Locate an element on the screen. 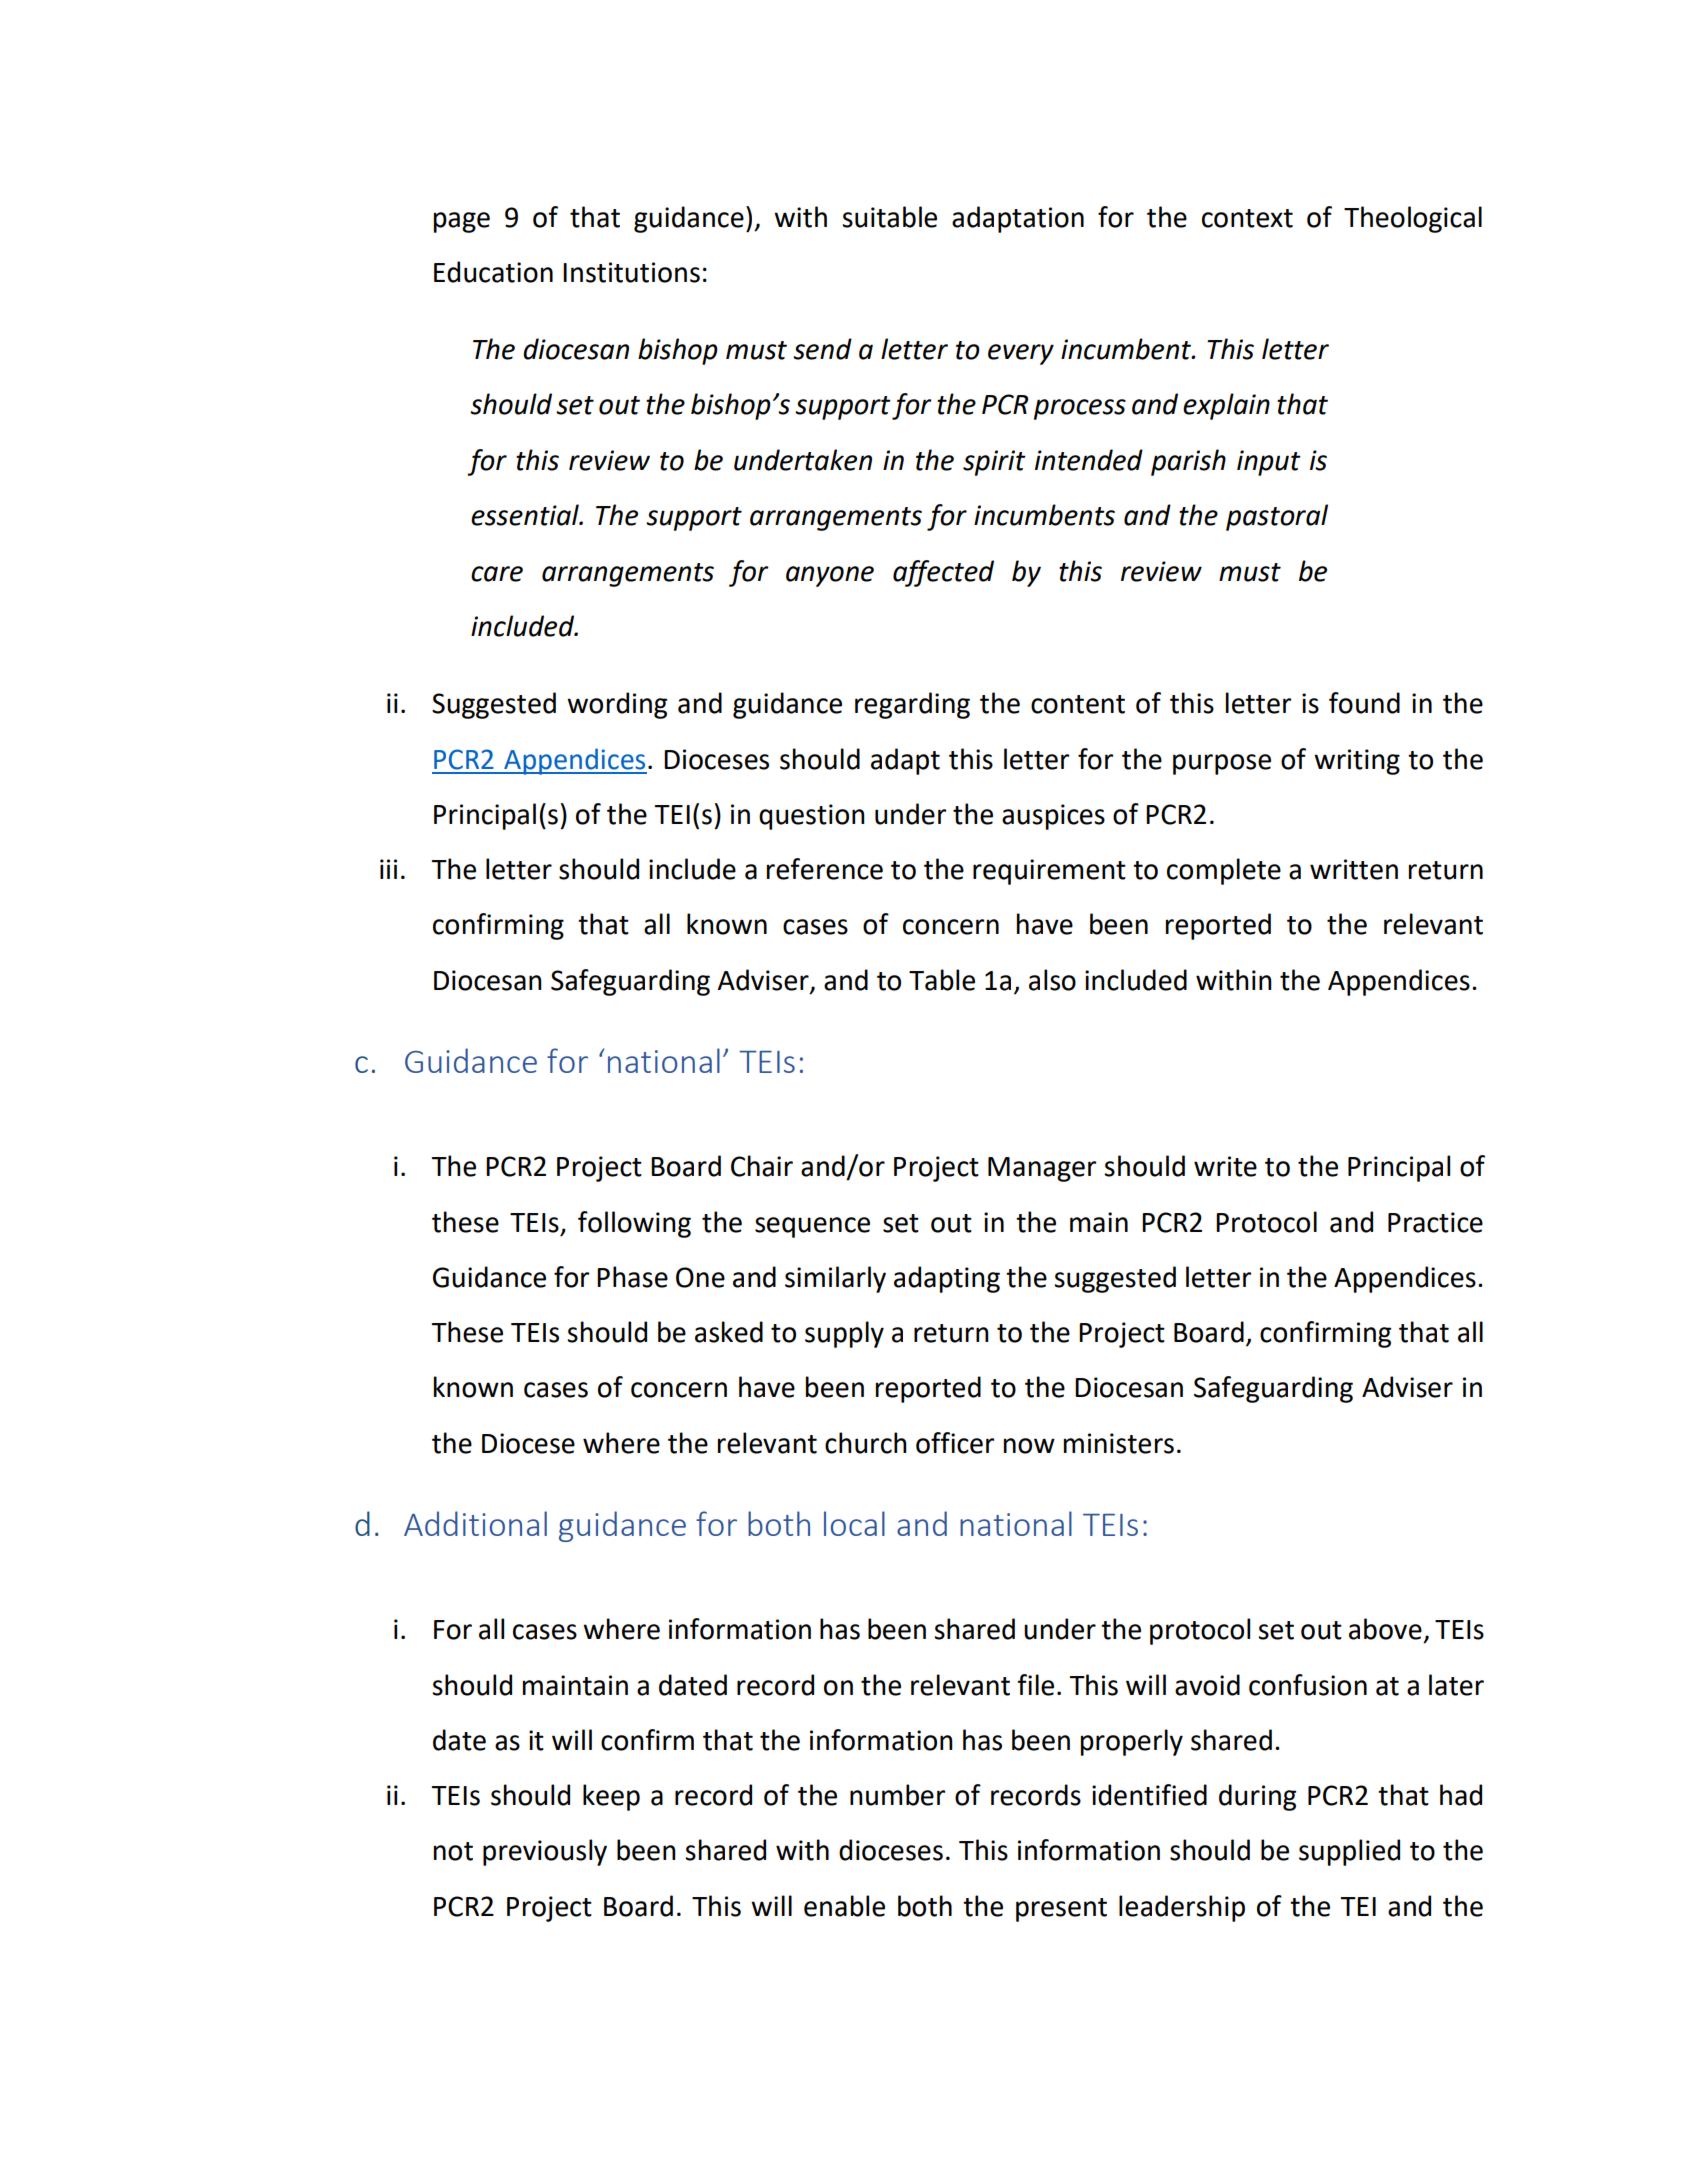  writing is located at coordinates (1357, 762).
